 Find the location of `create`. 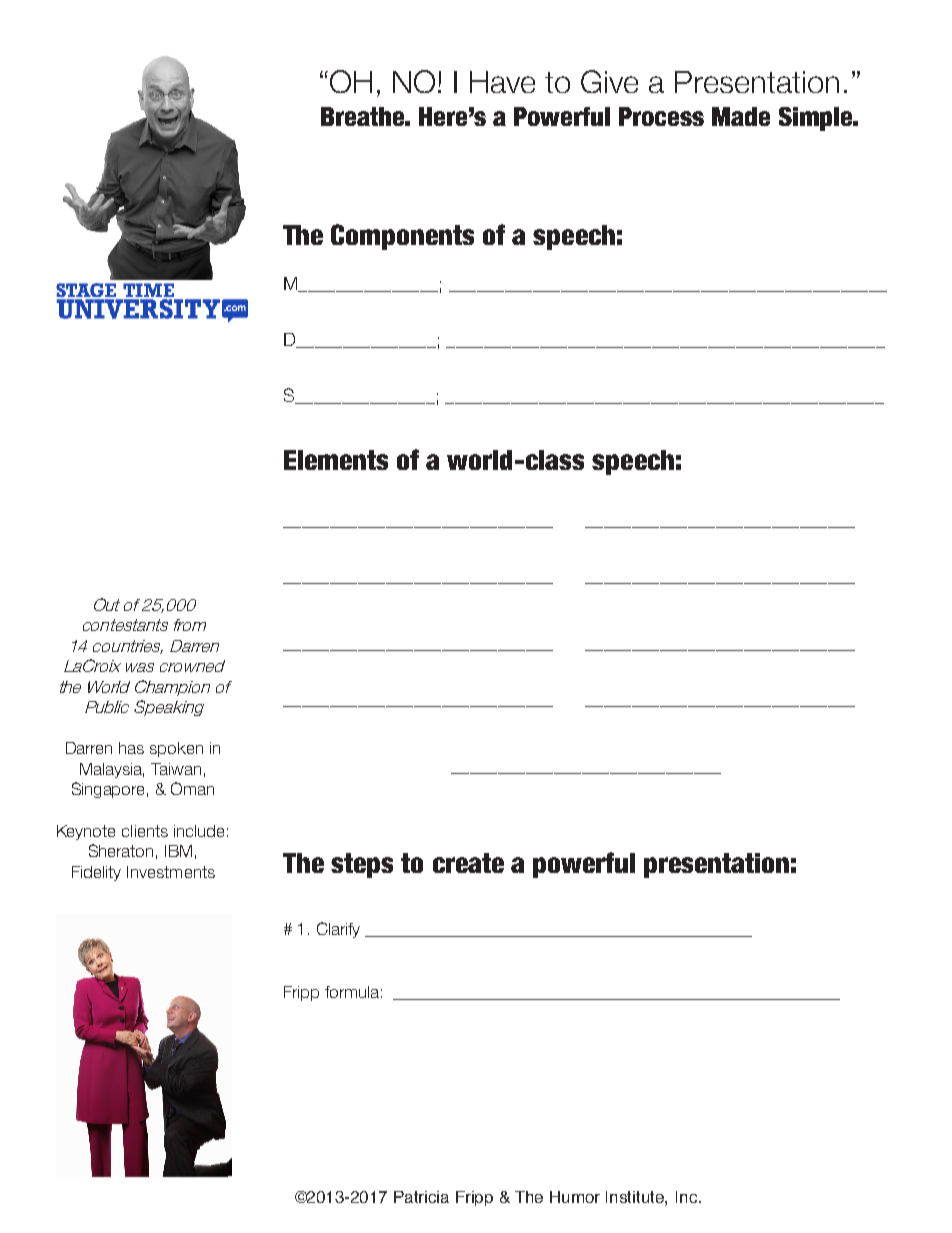

create is located at coordinates (468, 863).
